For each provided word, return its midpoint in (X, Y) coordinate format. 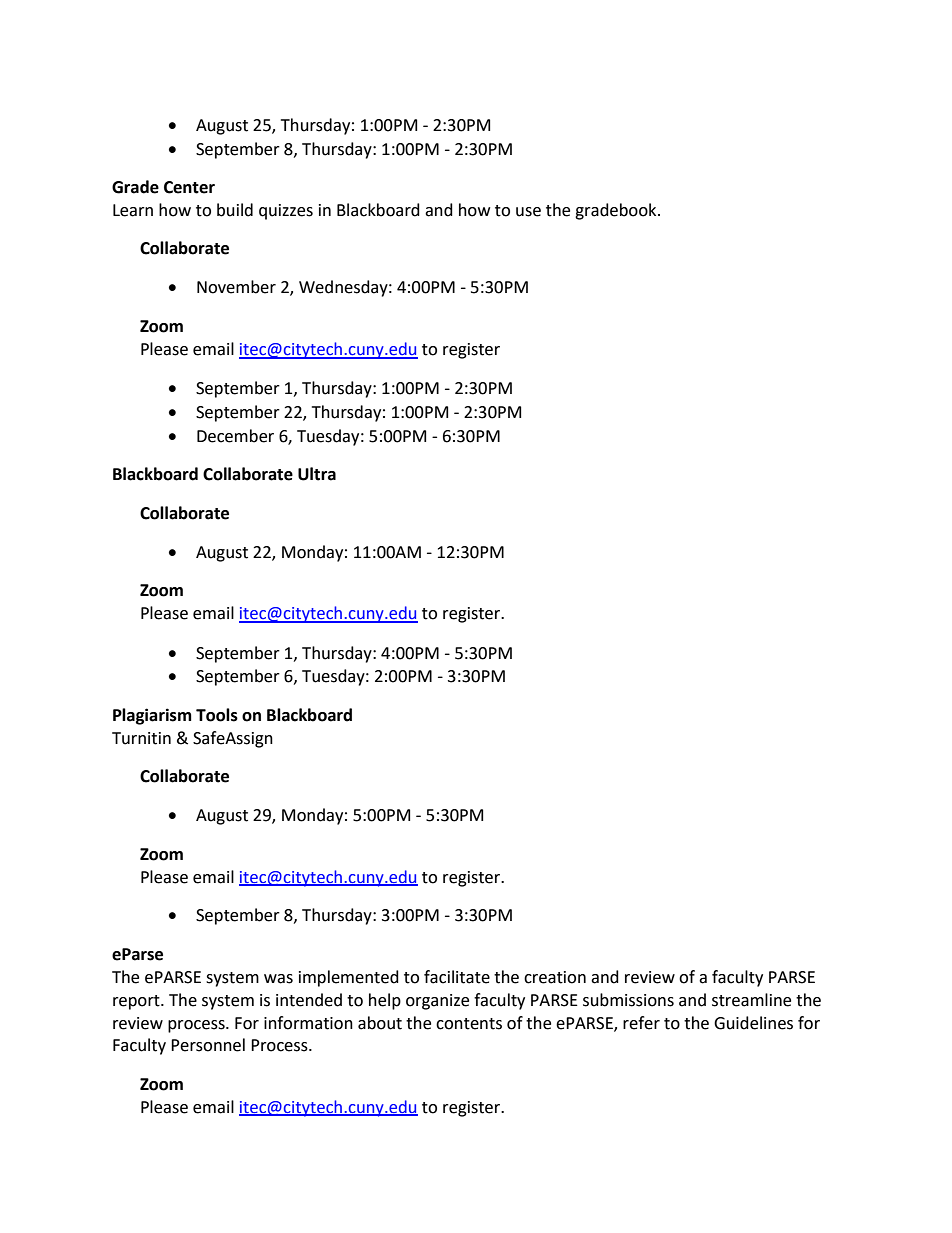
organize (437, 1002)
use (528, 212)
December (235, 436)
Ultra (317, 474)
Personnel (208, 1045)
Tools (217, 715)
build (235, 210)
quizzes (286, 212)
